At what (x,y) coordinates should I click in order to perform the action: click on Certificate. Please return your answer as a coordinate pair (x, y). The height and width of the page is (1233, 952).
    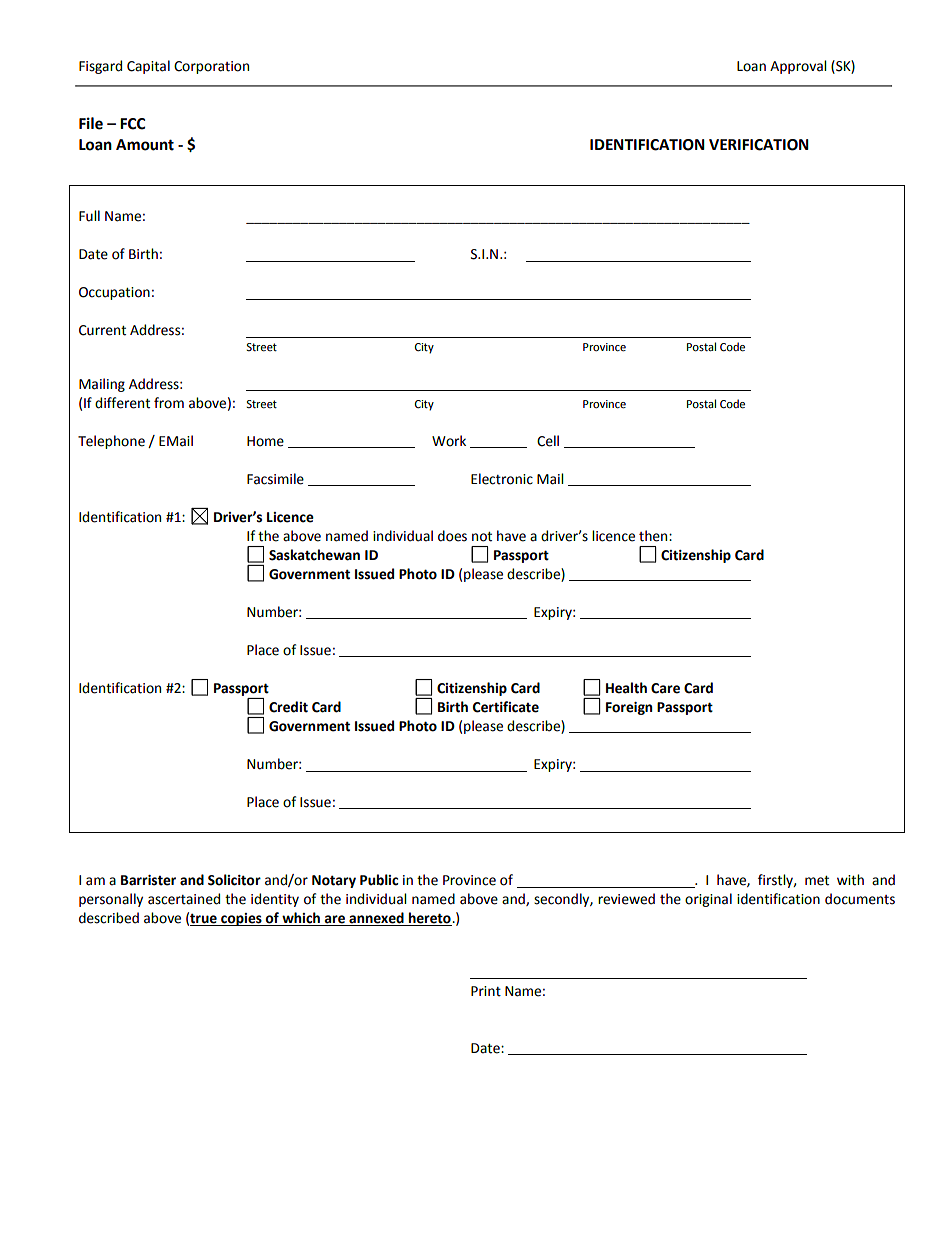
    Looking at the image, I should click on (506, 707).
